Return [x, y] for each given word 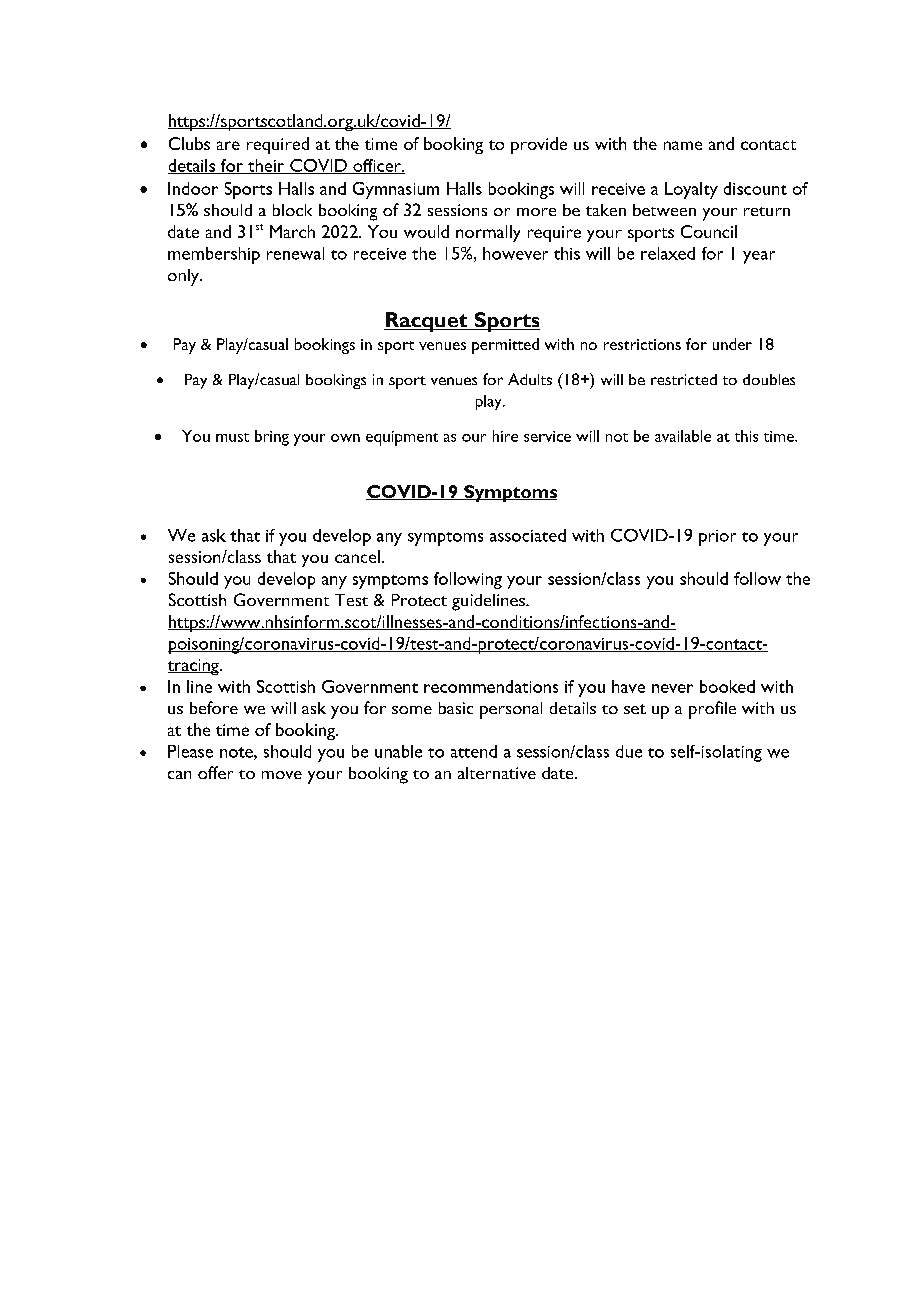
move [282, 775]
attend [474, 751]
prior [717, 538]
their [266, 166]
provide [539, 145]
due [629, 751]
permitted [505, 346]
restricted [684, 379]
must [232, 437]
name [683, 145]
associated [528, 535]
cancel [357, 556]
